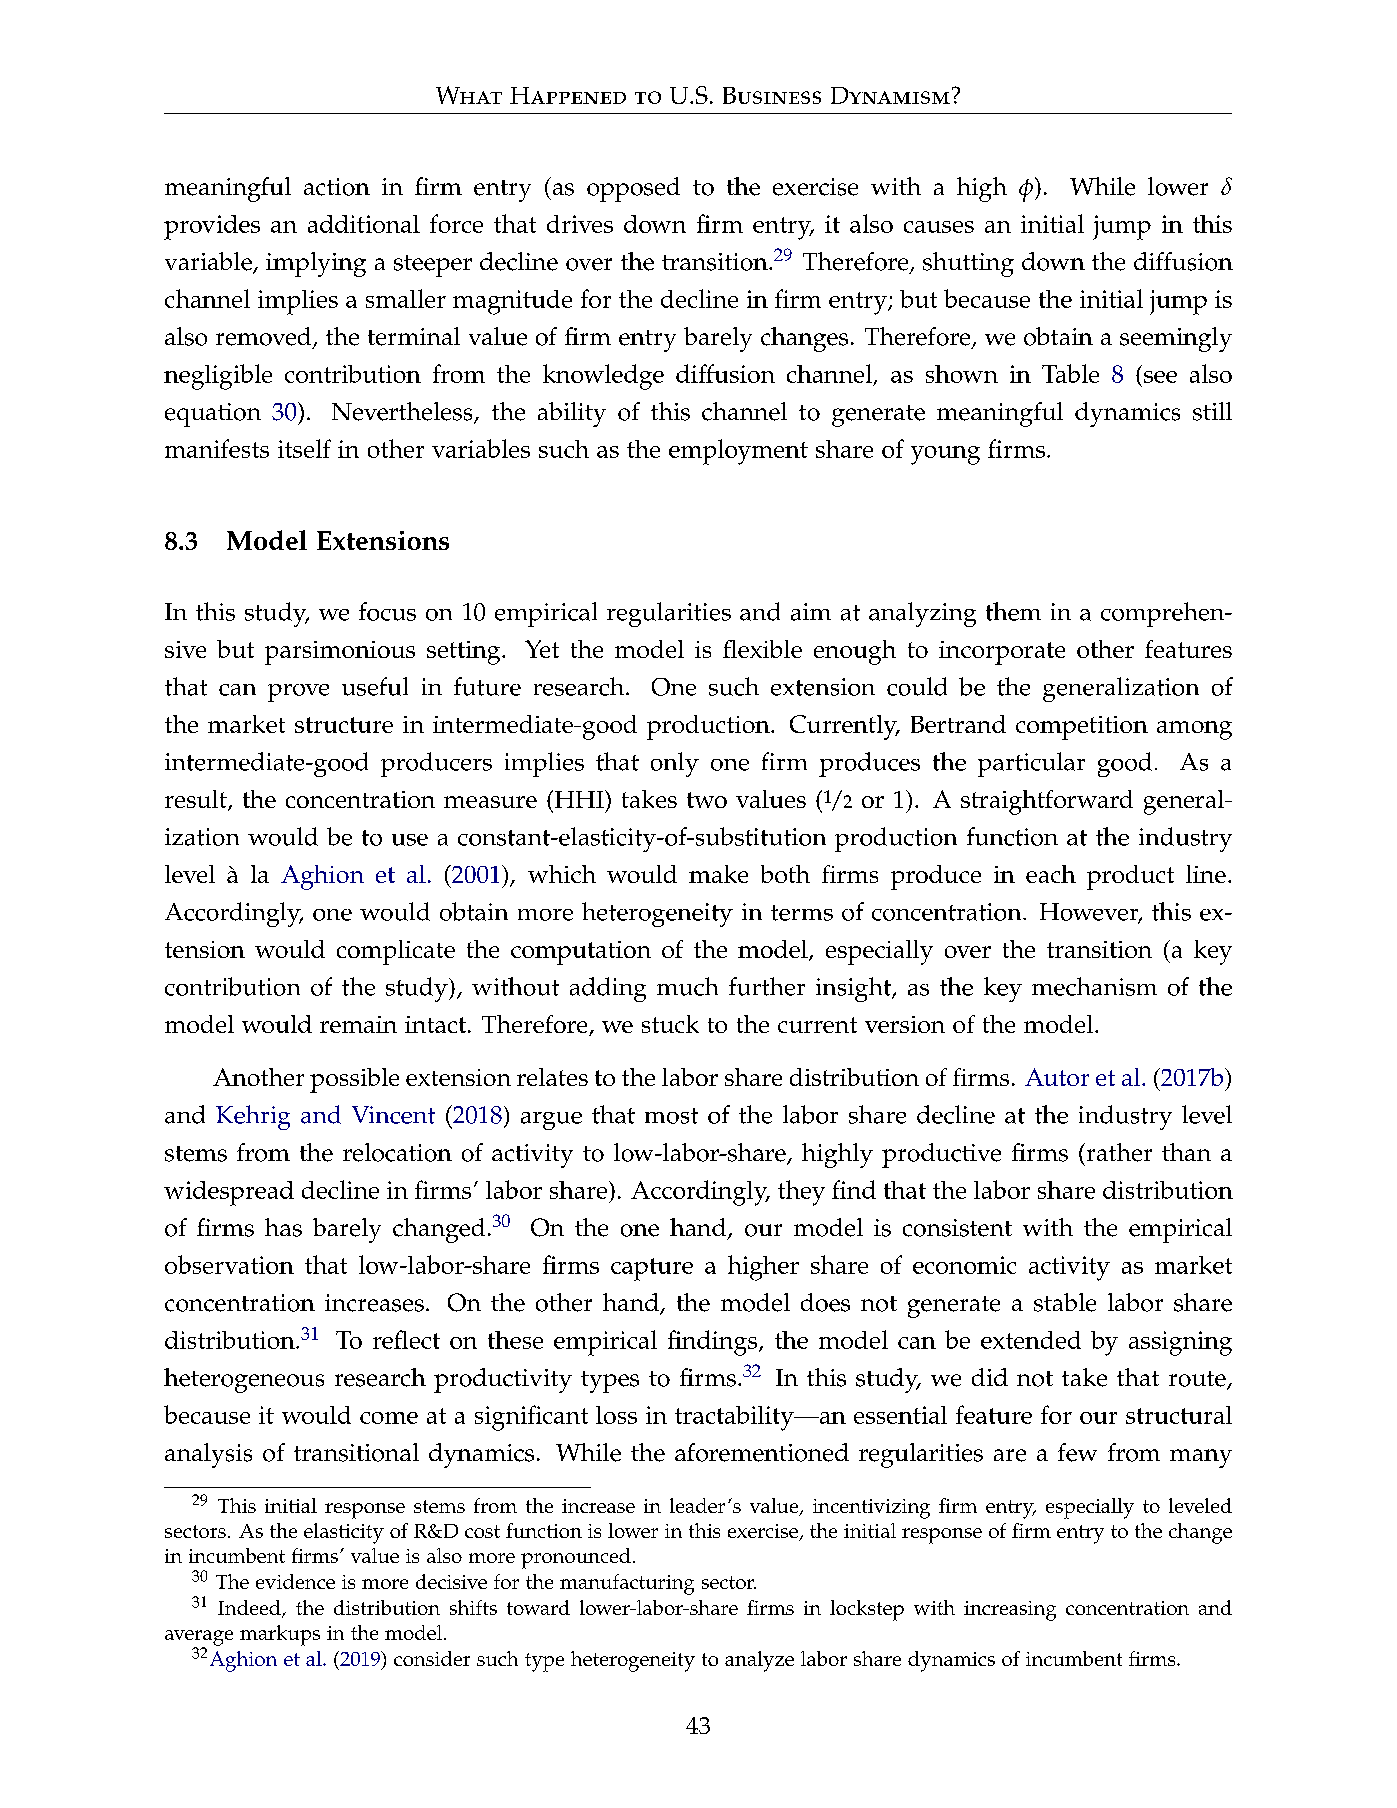  Describe the element at coordinates (652, 1269) in the screenshot. I see `capture` at that location.
